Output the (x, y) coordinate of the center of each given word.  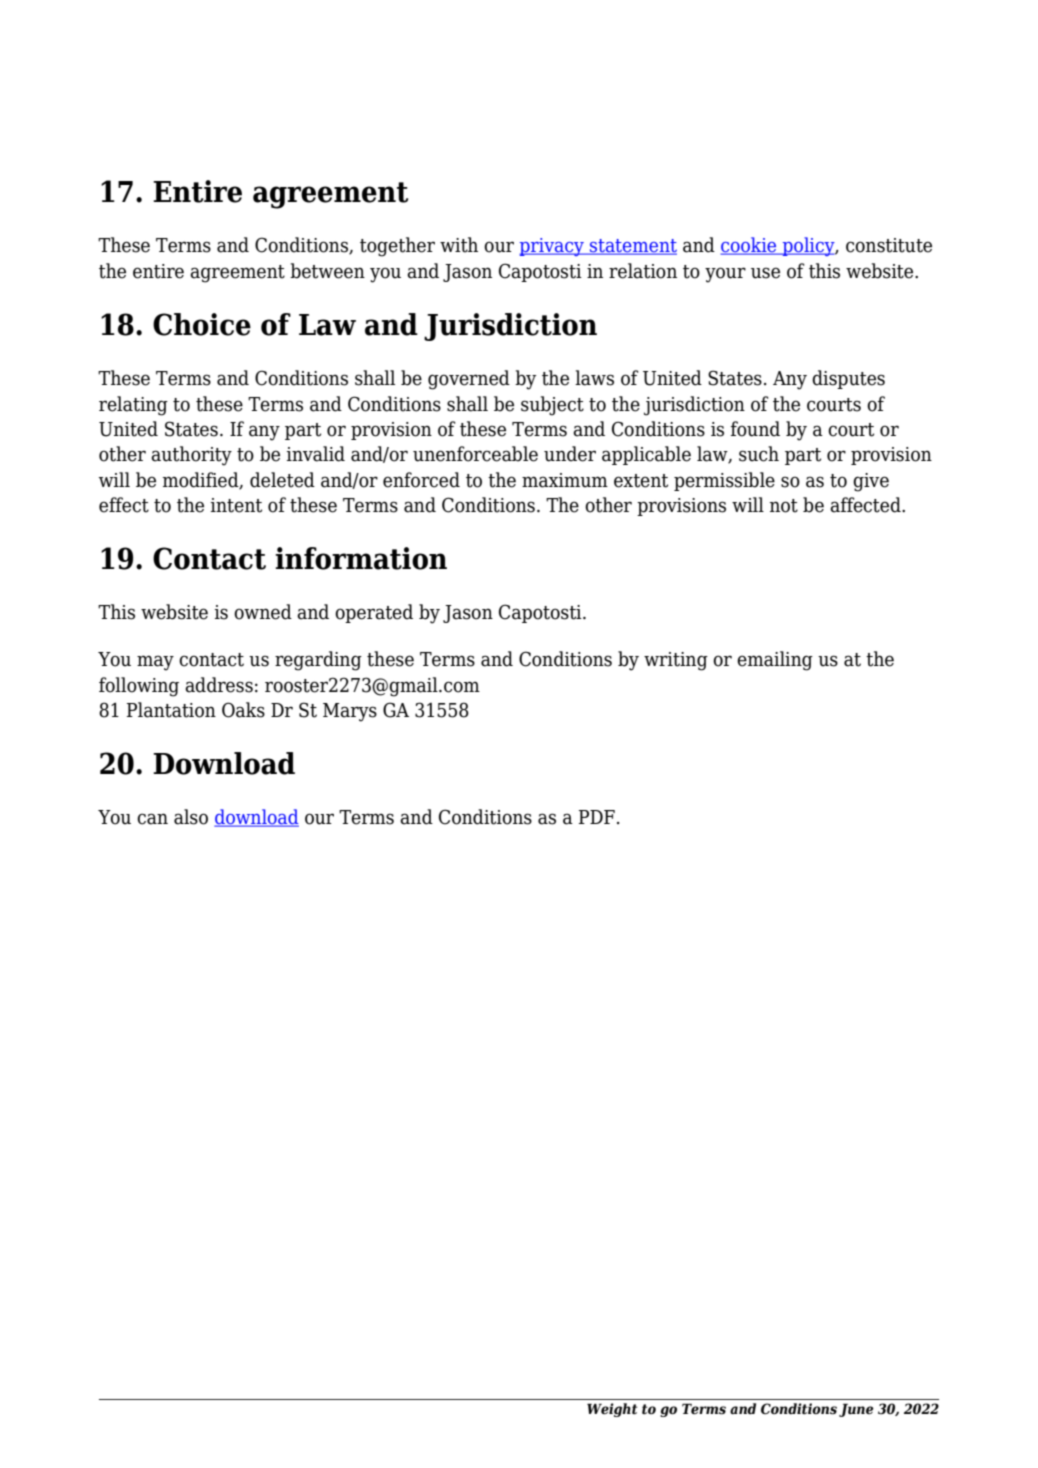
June (856, 1410)
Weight (612, 1410)
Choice (202, 324)
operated (374, 613)
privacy (553, 247)
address (219, 685)
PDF (597, 817)
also (191, 817)
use (765, 273)
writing (676, 661)
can (152, 819)
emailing (775, 661)
